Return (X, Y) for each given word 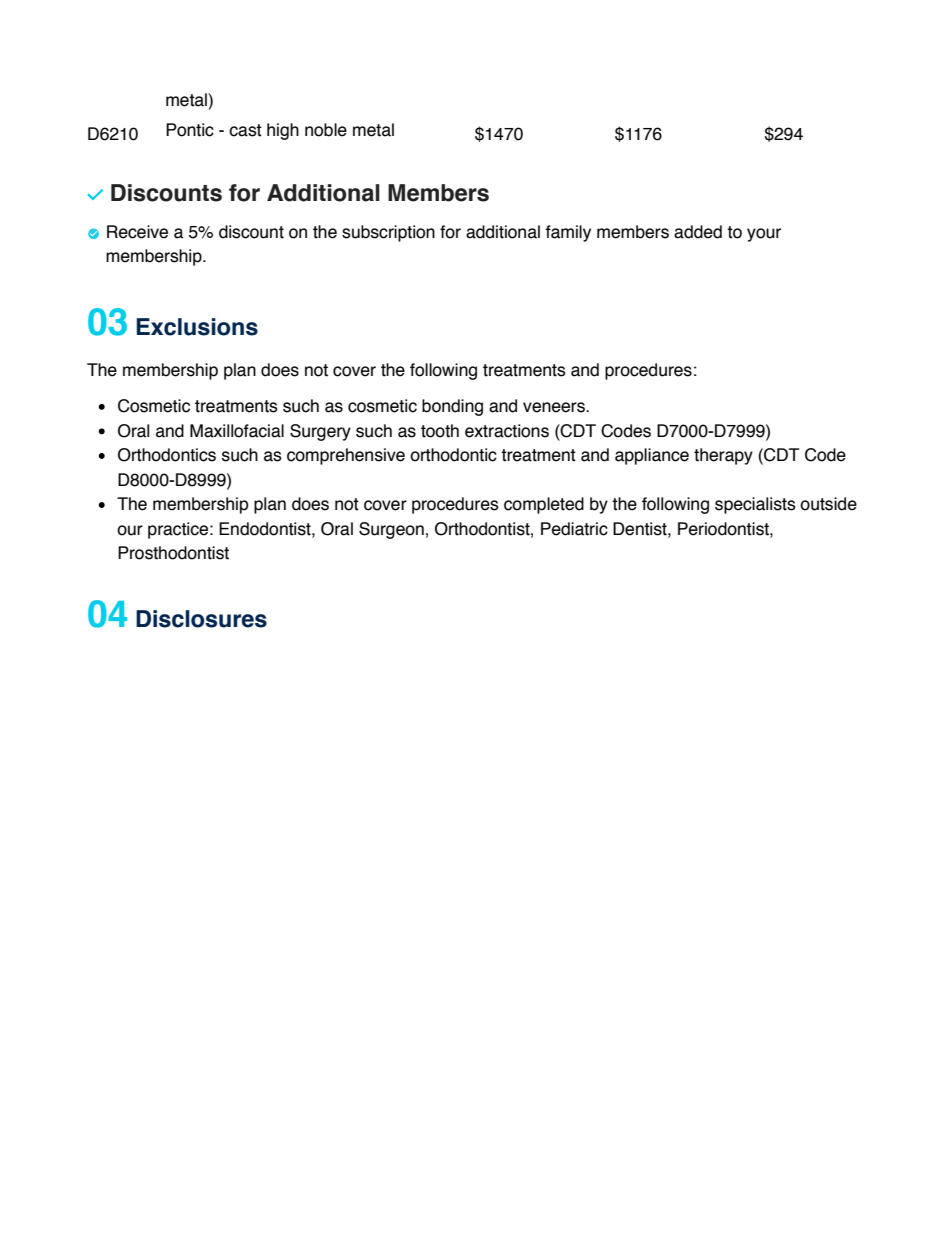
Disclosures (201, 619)
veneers (555, 407)
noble (326, 130)
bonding (452, 407)
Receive (137, 232)
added (698, 232)
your (764, 235)
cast (245, 130)
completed (544, 505)
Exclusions (197, 327)
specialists (755, 505)
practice (179, 530)
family (568, 233)
